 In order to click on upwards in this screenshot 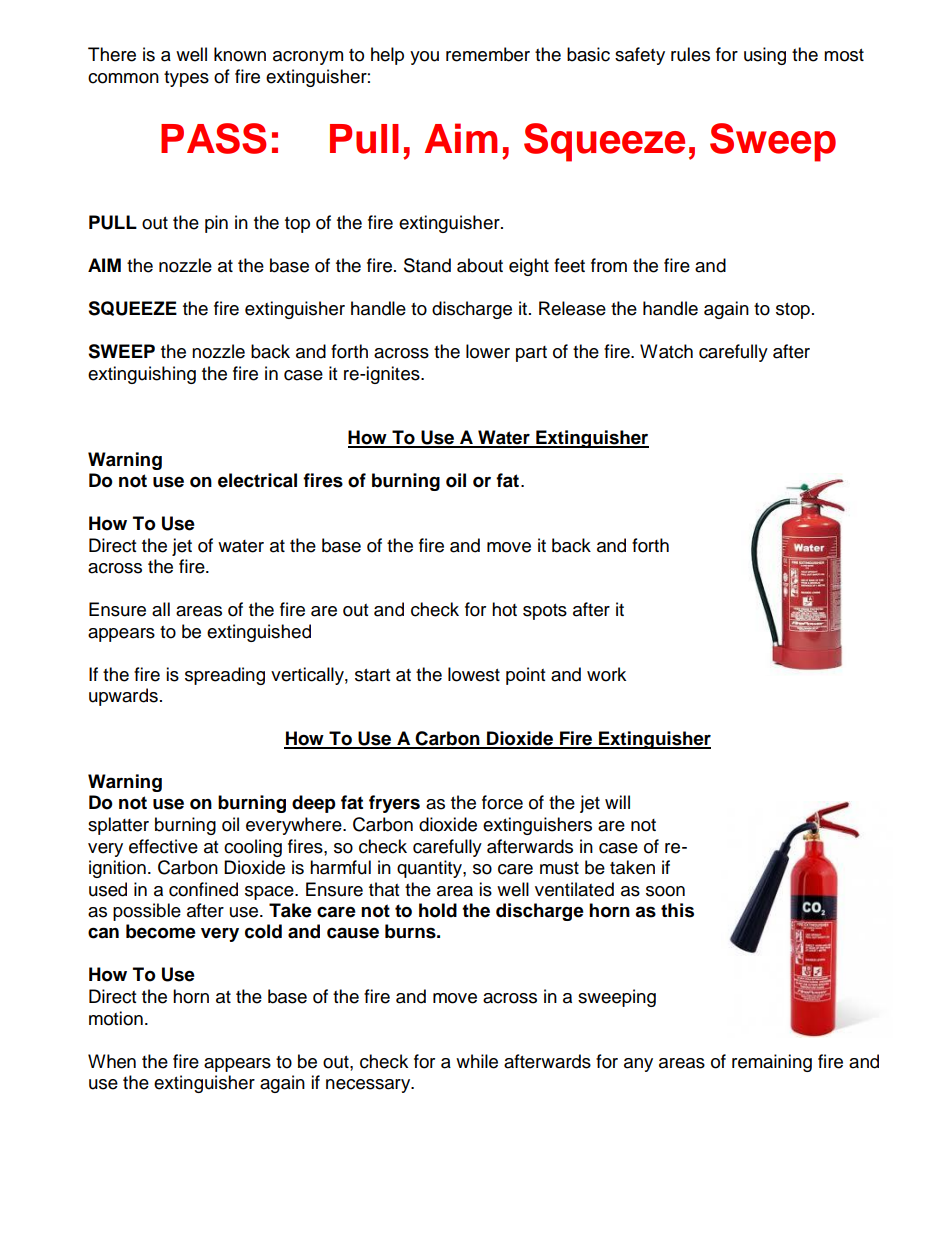, I will do `click(123, 697)`.
